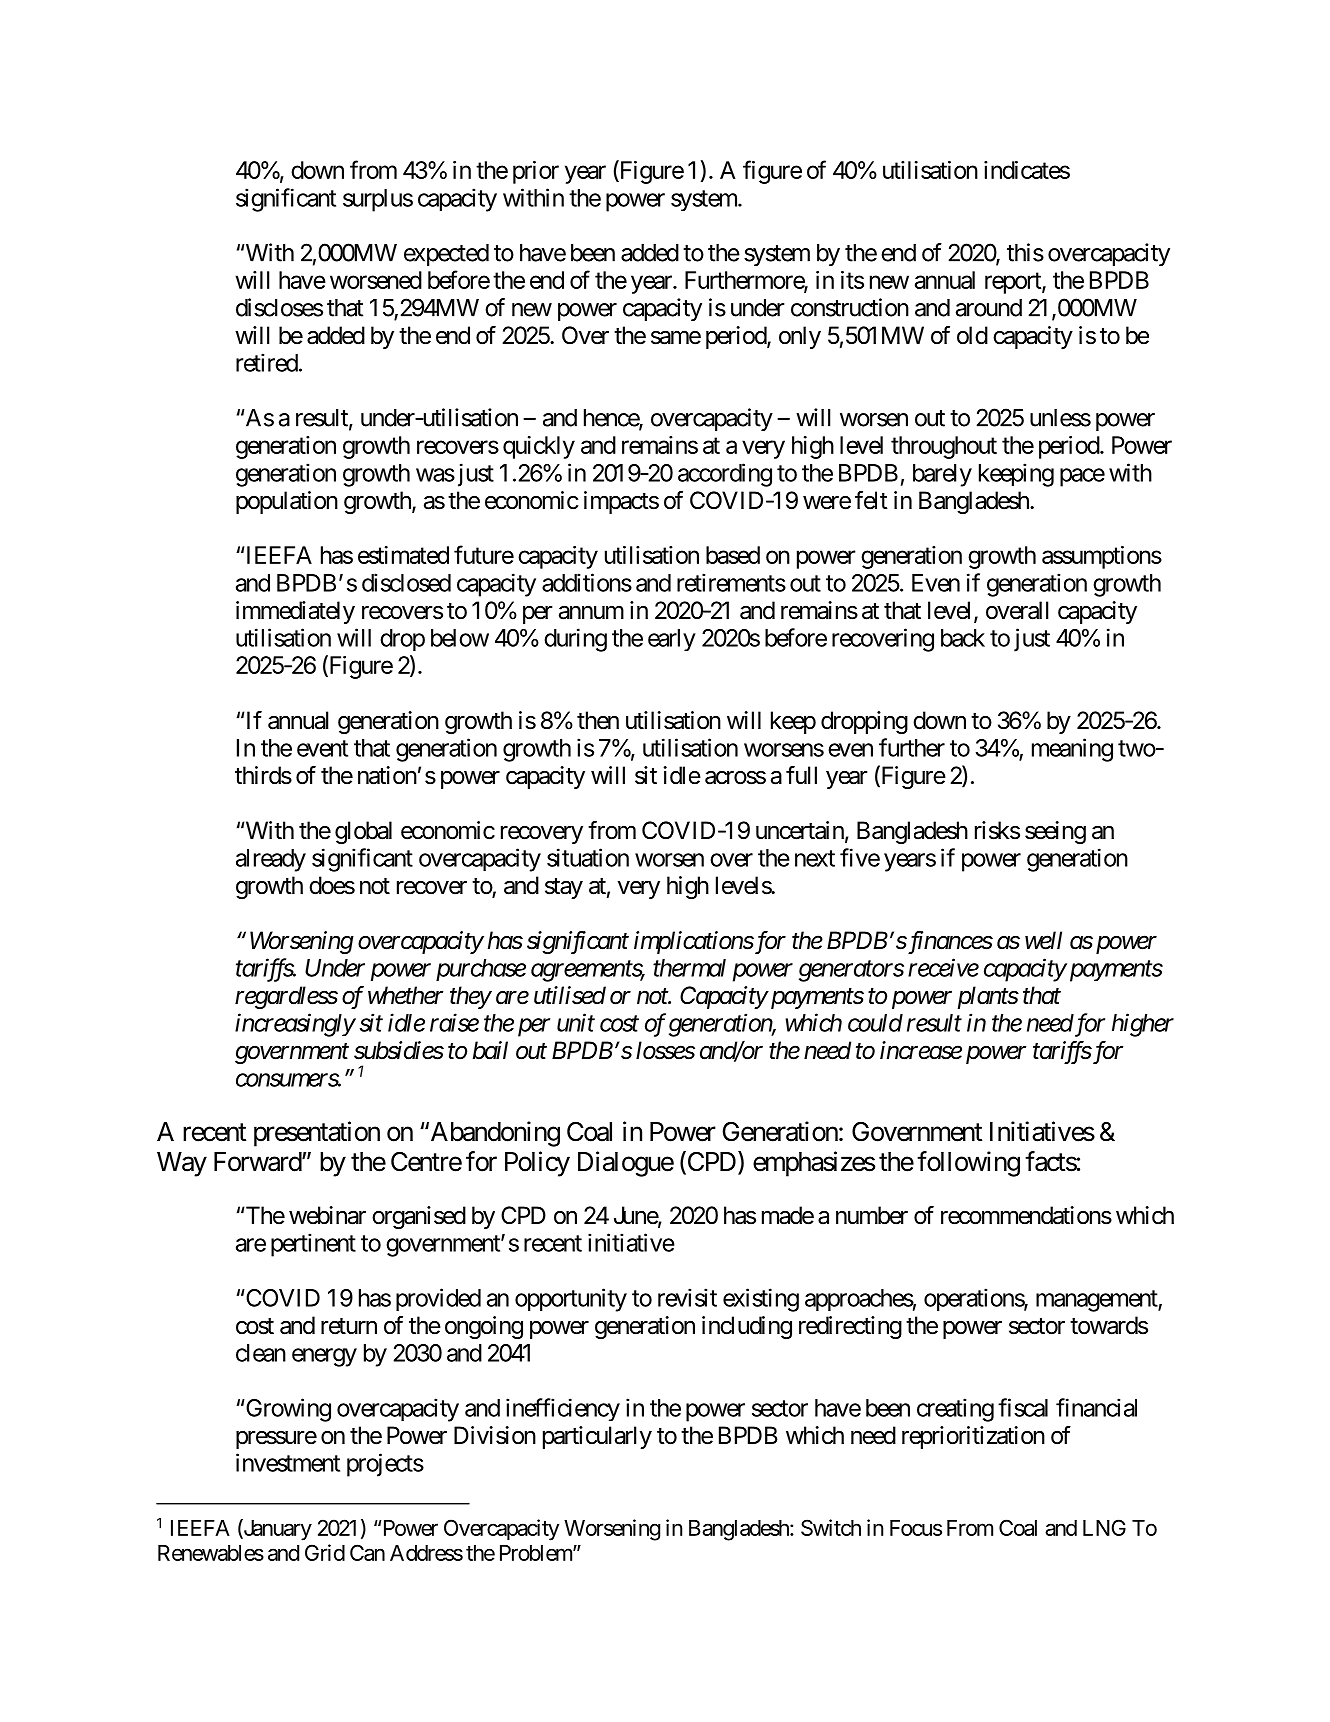 This screenshot has width=1330, height=1722. What do you see at coordinates (537, 1164) in the screenshot?
I see `Policy` at bounding box center [537, 1164].
